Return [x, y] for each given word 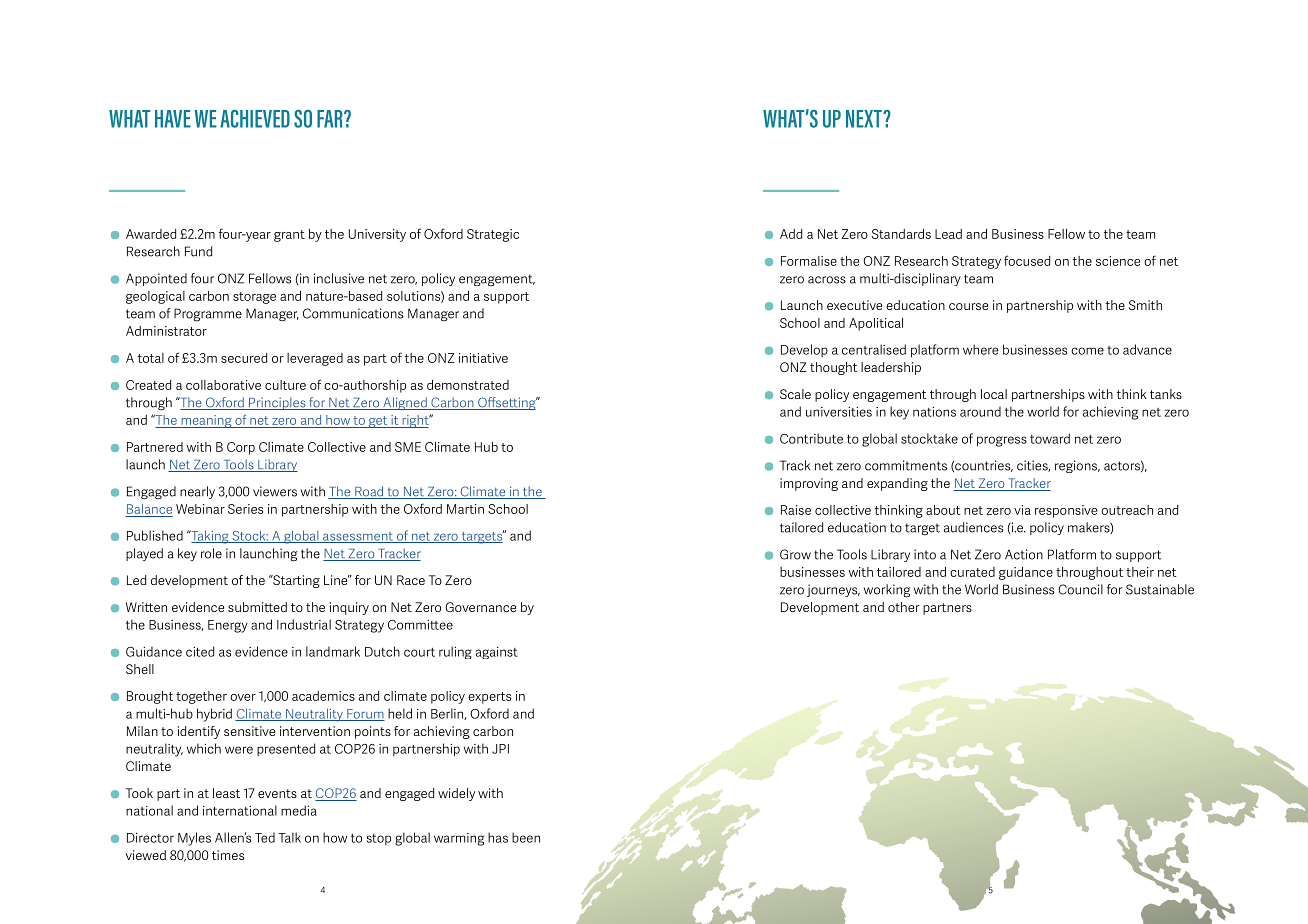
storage [254, 298]
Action [1024, 554]
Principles [277, 403]
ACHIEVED [255, 119]
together [201, 697]
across [827, 280]
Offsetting [507, 403]
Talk [289, 837]
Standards [901, 234]
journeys [833, 590]
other [904, 607]
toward [1050, 438]
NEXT [865, 119]
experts [489, 698]
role [211, 553]
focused [1027, 260]
